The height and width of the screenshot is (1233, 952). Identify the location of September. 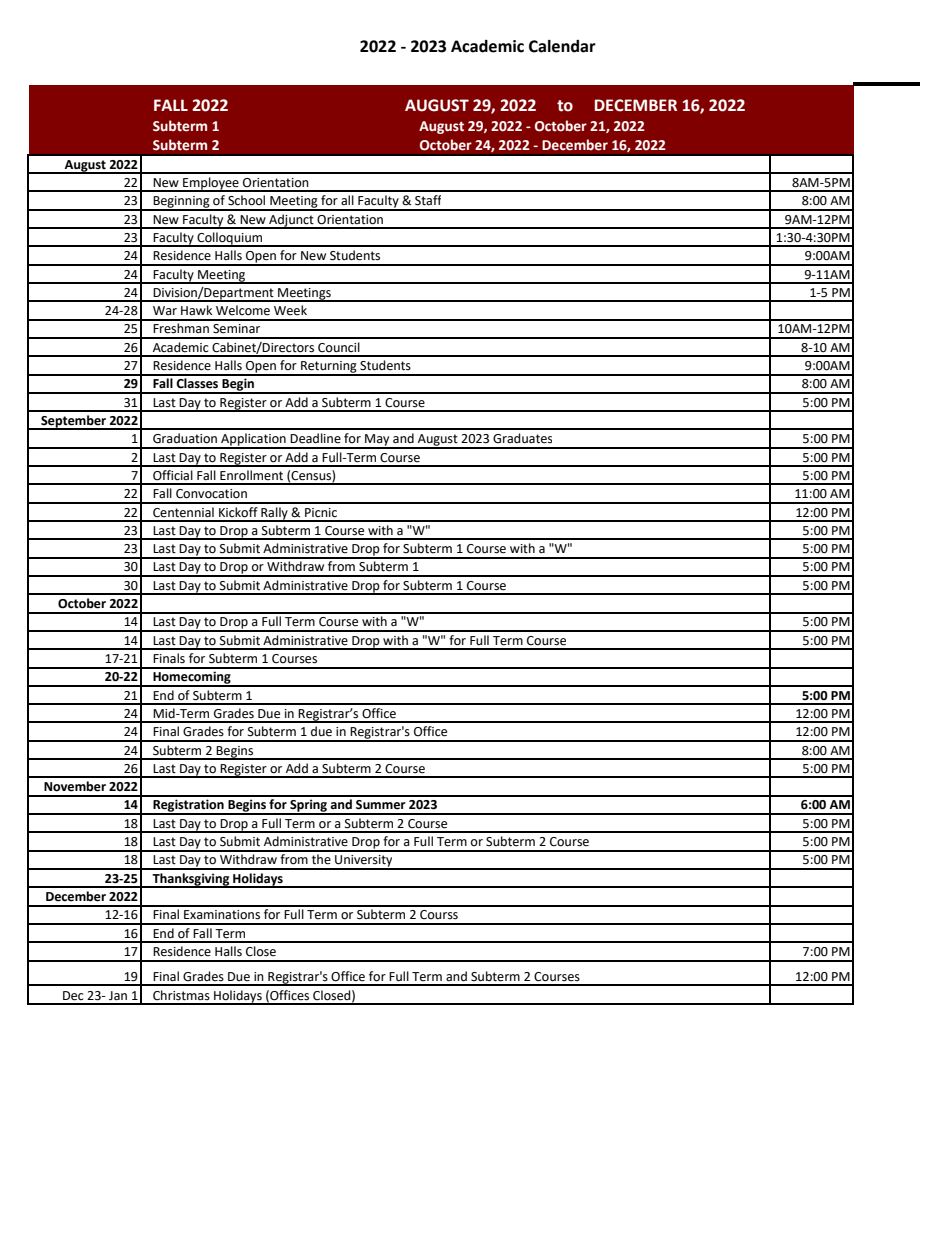
(73, 422).
